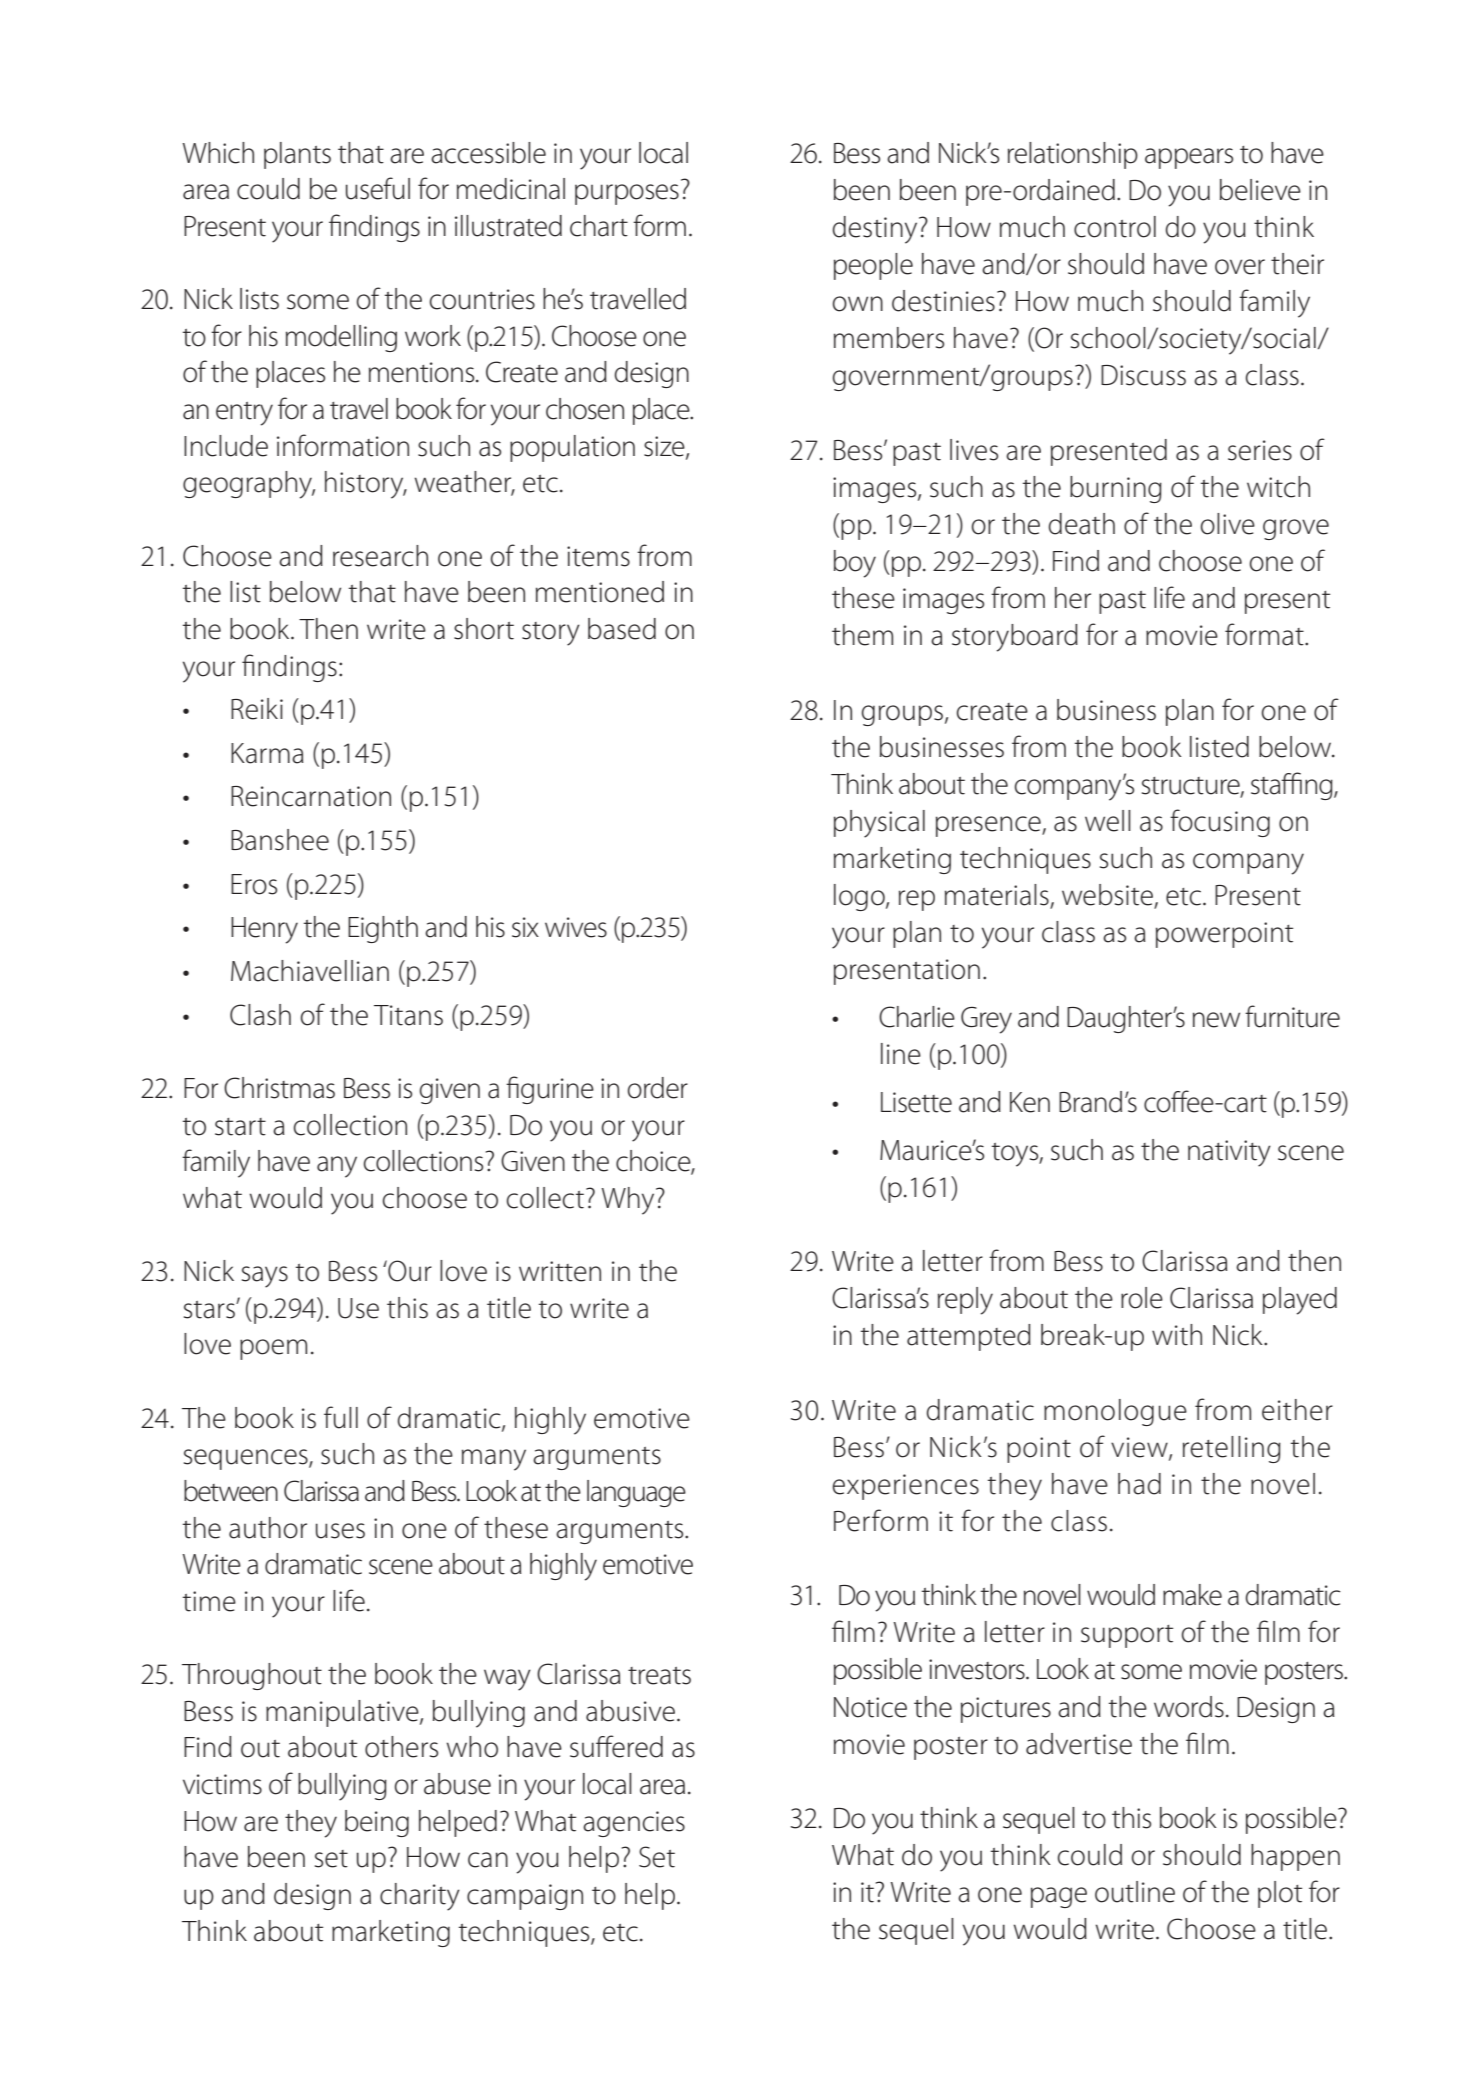 The height and width of the screenshot is (2084, 1474). I want to click on Titans, so click(408, 1015).
